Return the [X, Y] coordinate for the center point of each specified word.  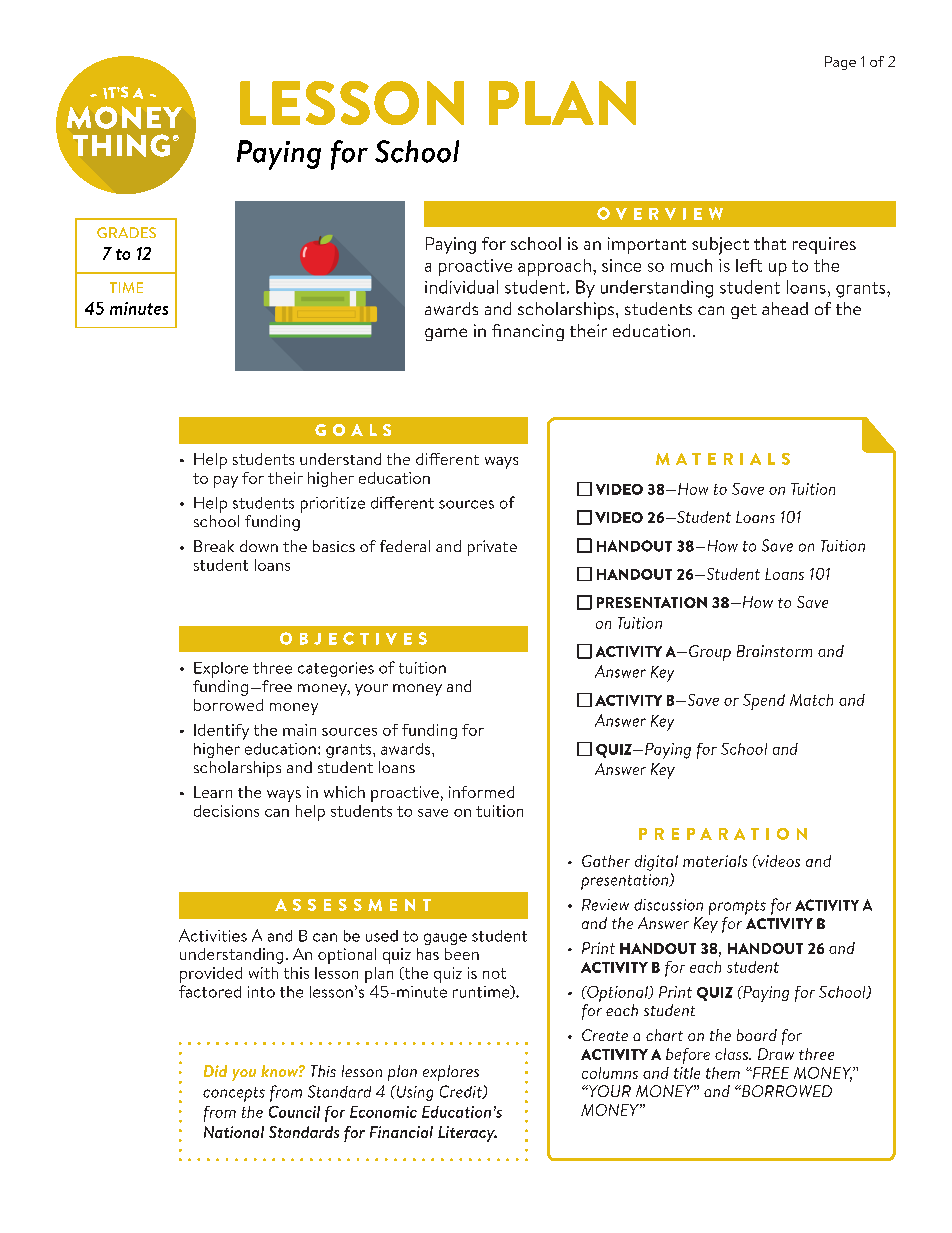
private [492, 548]
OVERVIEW [660, 213]
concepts [234, 1094]
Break [214, 546]
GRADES [126, 232]
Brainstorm [774, 651]
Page [840, 63]
